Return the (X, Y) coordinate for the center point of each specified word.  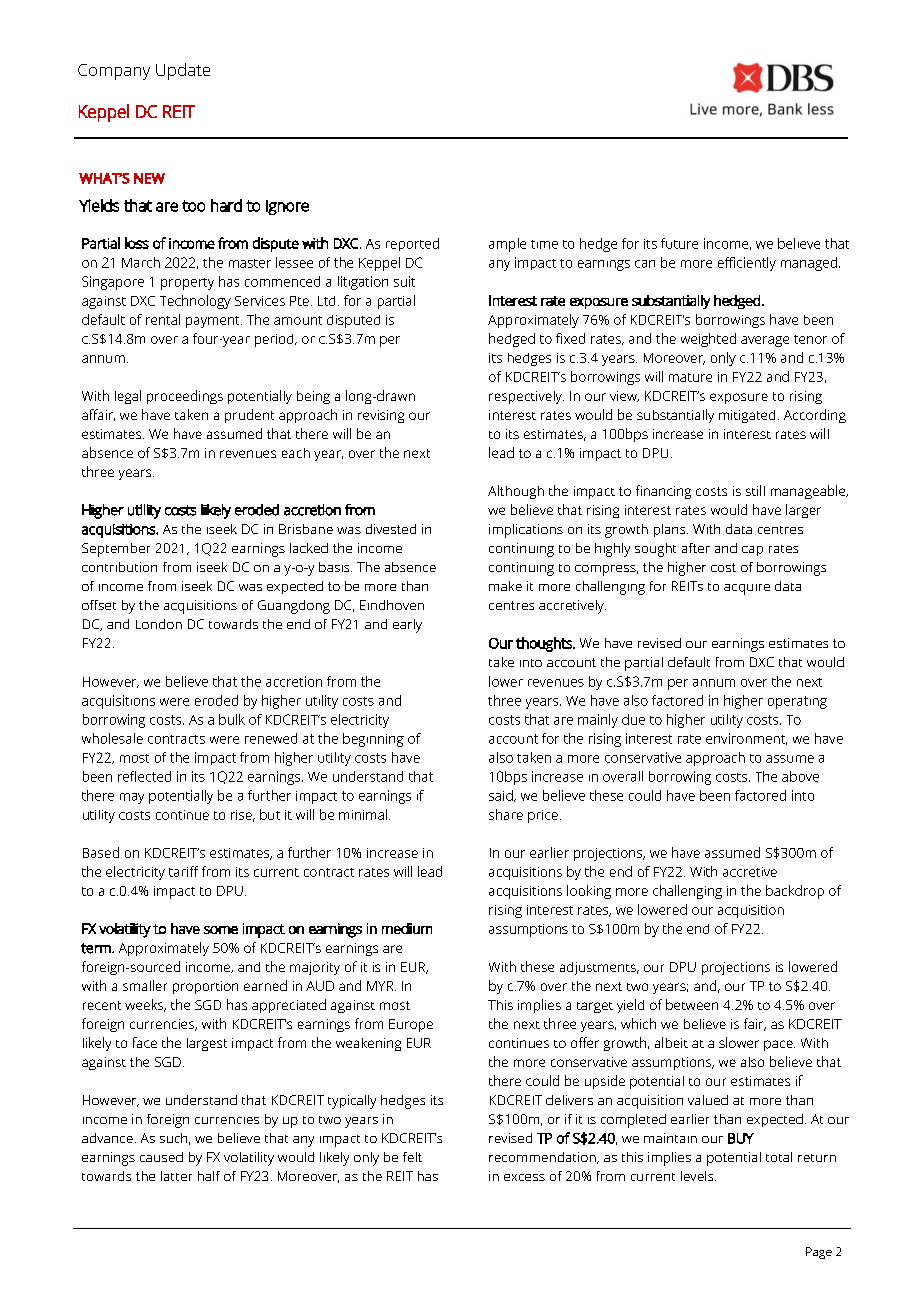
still (755, 490)
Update (183, 71)
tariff (183, 871)
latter (176, 1176)
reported (412, 244)
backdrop (795, 892)
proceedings (185, 397)
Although (516, 492)
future (679, 243)
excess (524, 1177)
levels (698, 1176)
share (506, 814)
